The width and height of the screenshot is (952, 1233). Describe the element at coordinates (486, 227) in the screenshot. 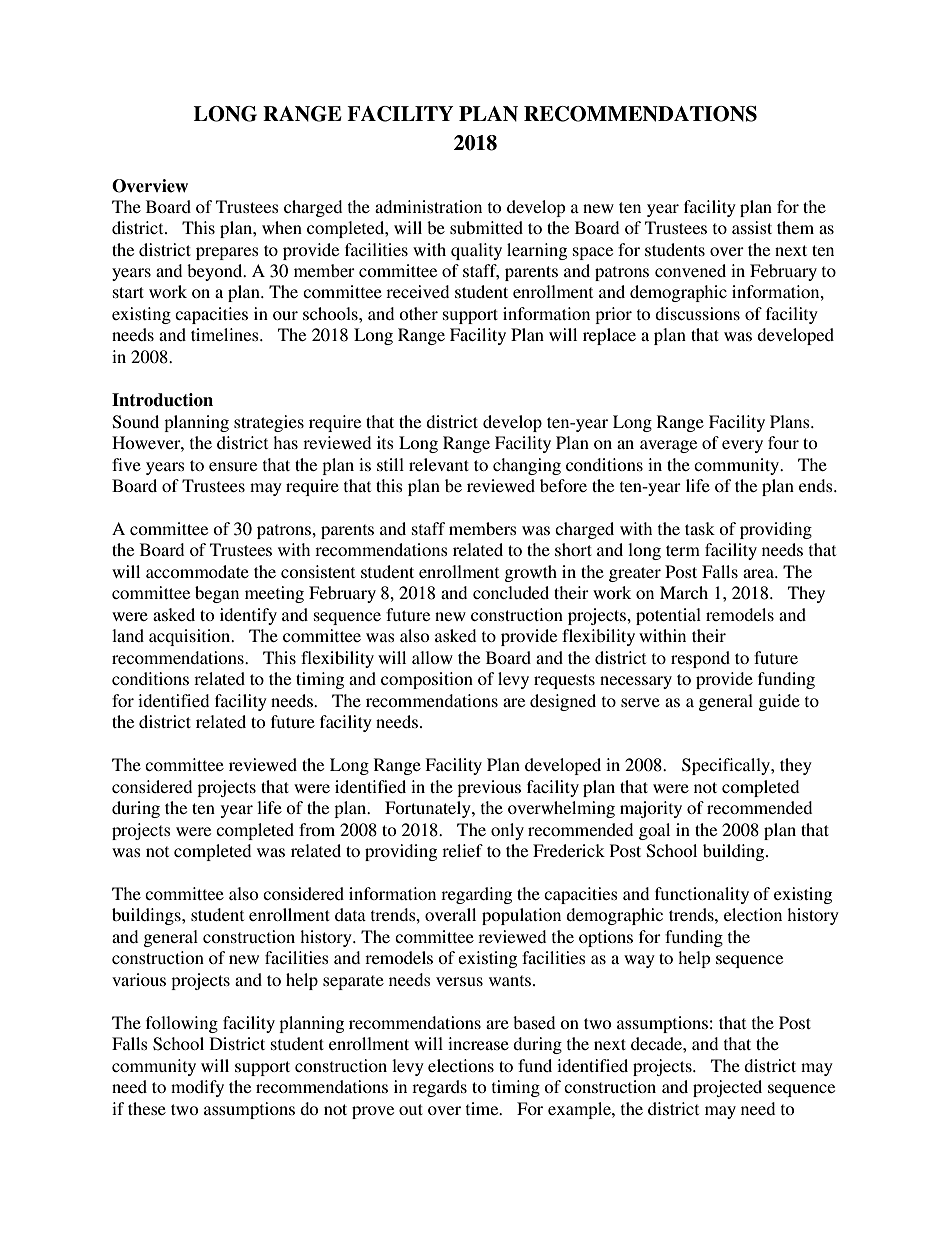

I see `submitted` at that location.
